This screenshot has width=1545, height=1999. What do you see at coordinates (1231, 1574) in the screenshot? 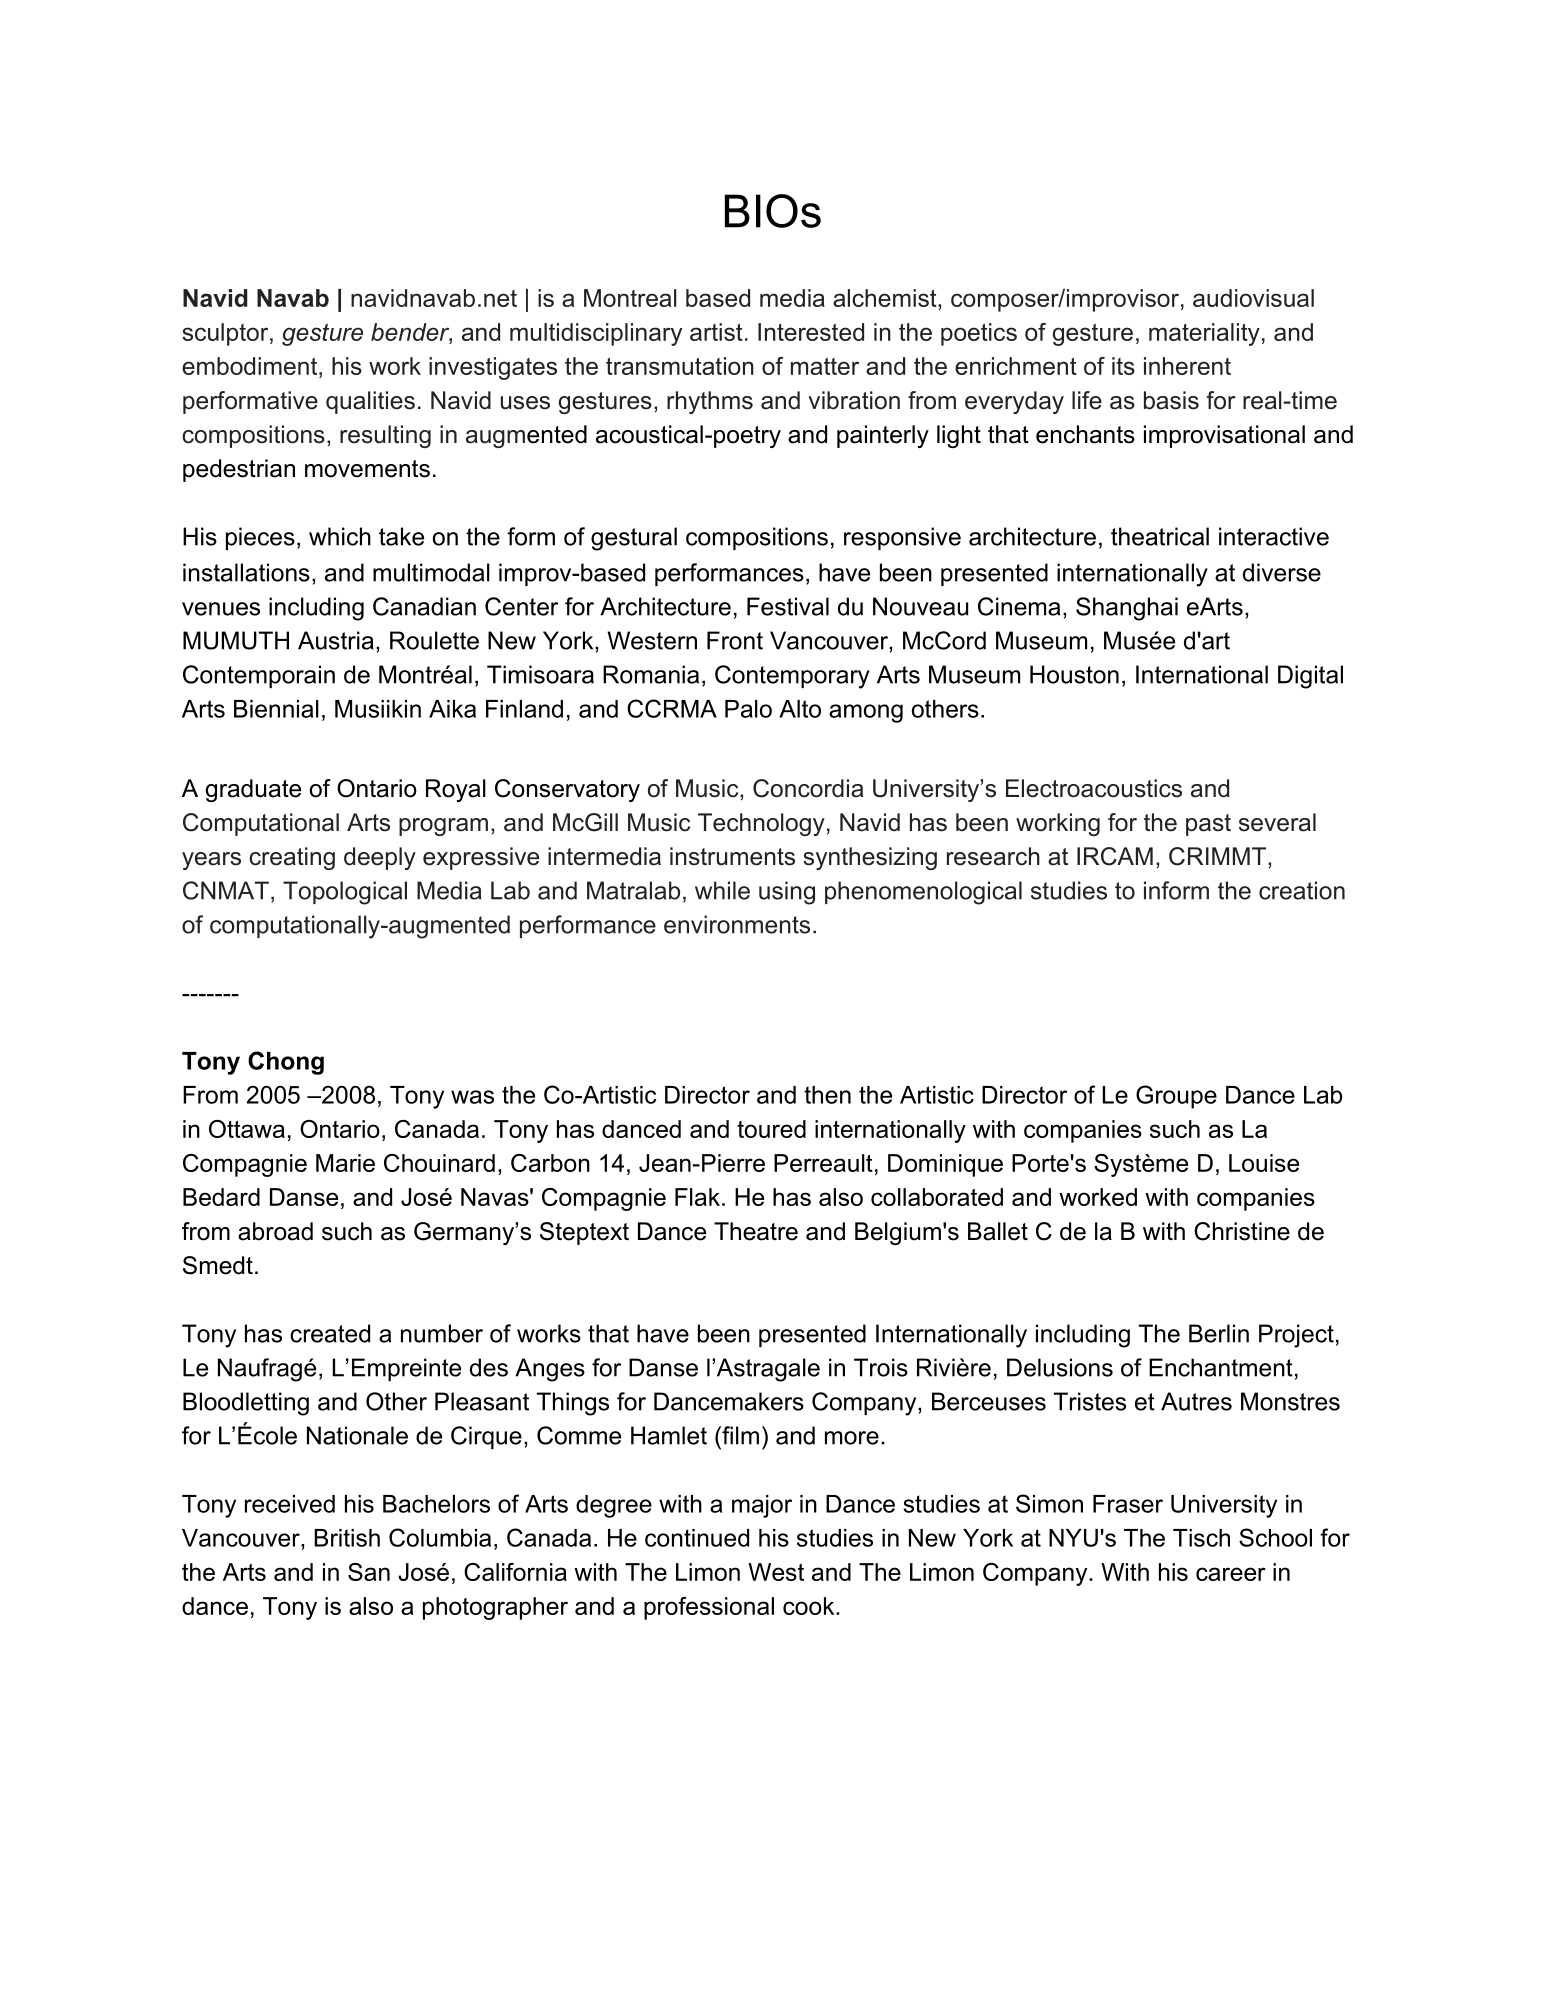
I see `career` at bounding box center [1231, 1574].
